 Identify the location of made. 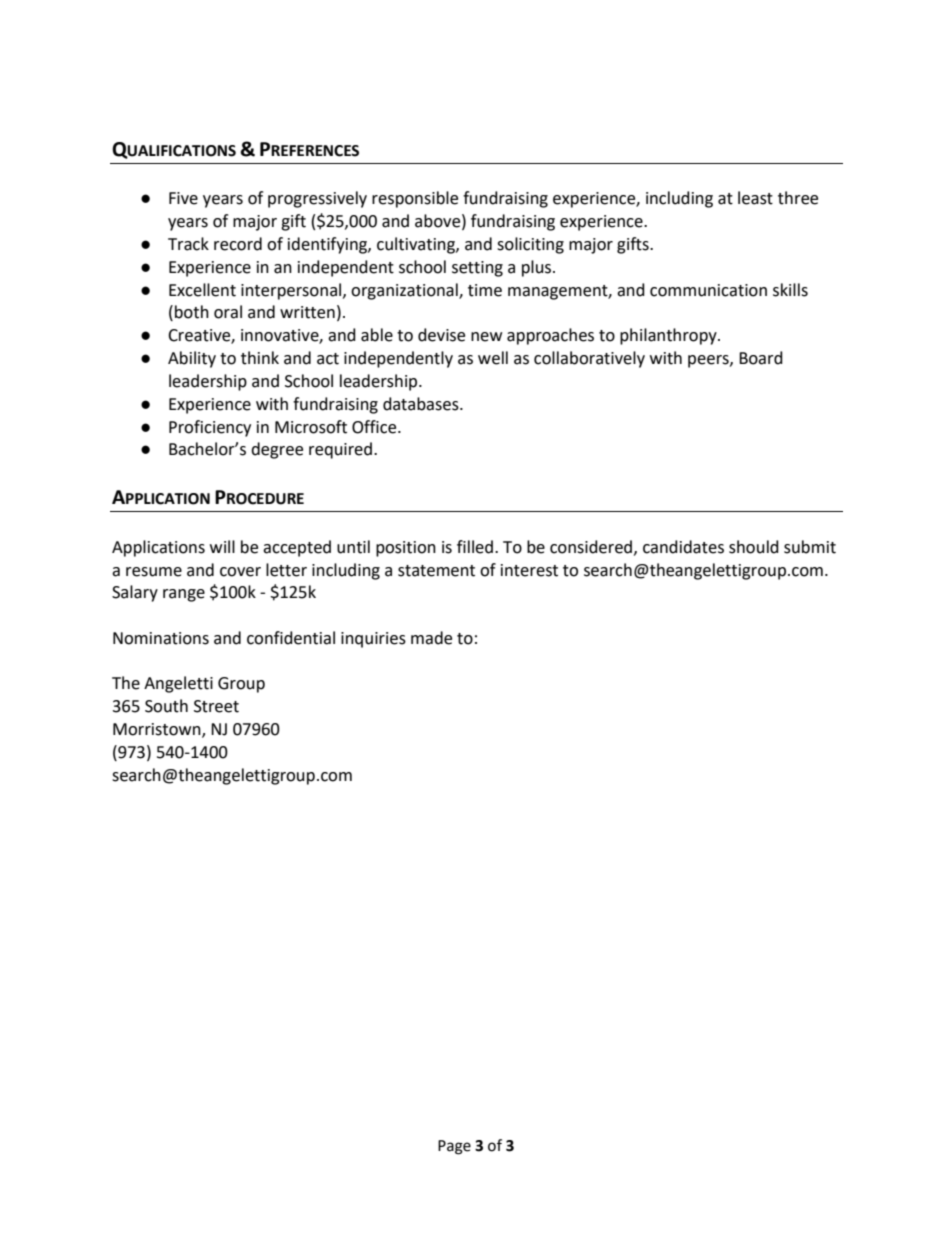
(431, 638).
